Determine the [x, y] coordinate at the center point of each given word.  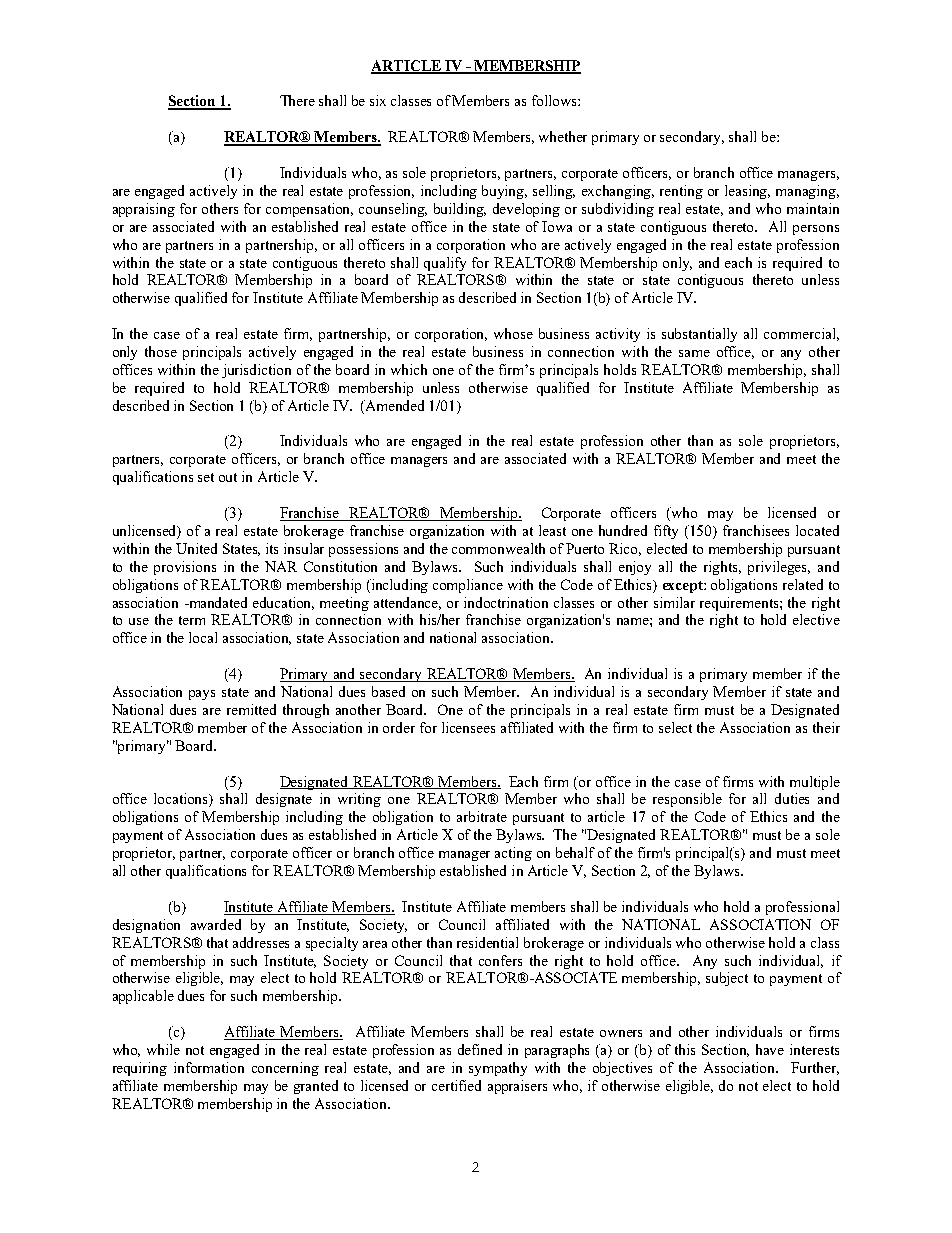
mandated [217, 602]
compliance [468, 586]
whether [563, 136]
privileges [779, 568]
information [209, 1067]
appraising [144, 210]
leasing [747, 192]
